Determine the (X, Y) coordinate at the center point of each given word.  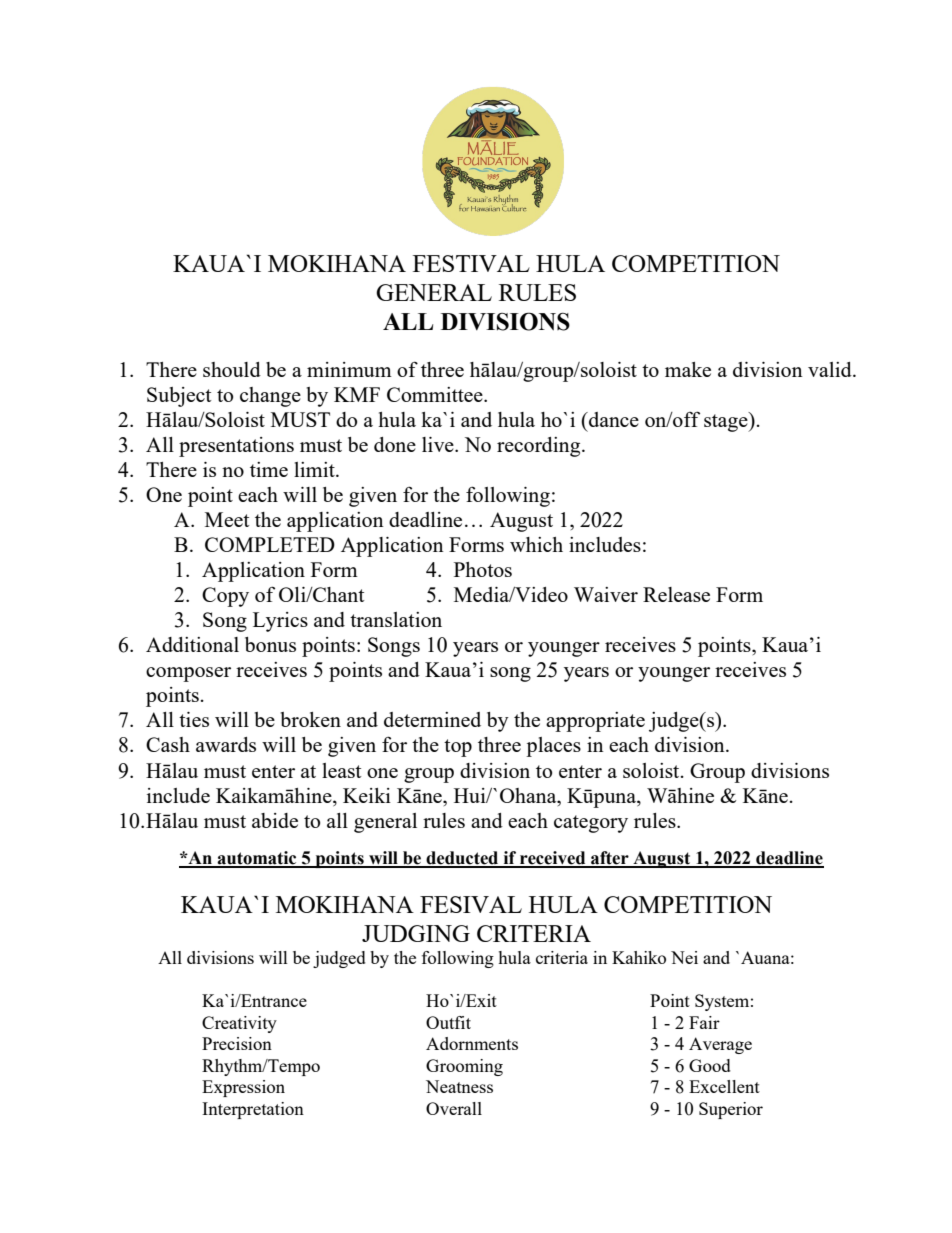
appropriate (595, 722)
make (688, 369)
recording (540, 447)
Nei (684, 957)
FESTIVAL (471, 263)
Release (676, 594)
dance (613, 419)
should (232, 369)
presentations (236, 447)
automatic (257, 859)
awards (226, 744)
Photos (483, 569)
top (458, 748)
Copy (225, 597)
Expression (243, 1088)
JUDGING (416, 933)
